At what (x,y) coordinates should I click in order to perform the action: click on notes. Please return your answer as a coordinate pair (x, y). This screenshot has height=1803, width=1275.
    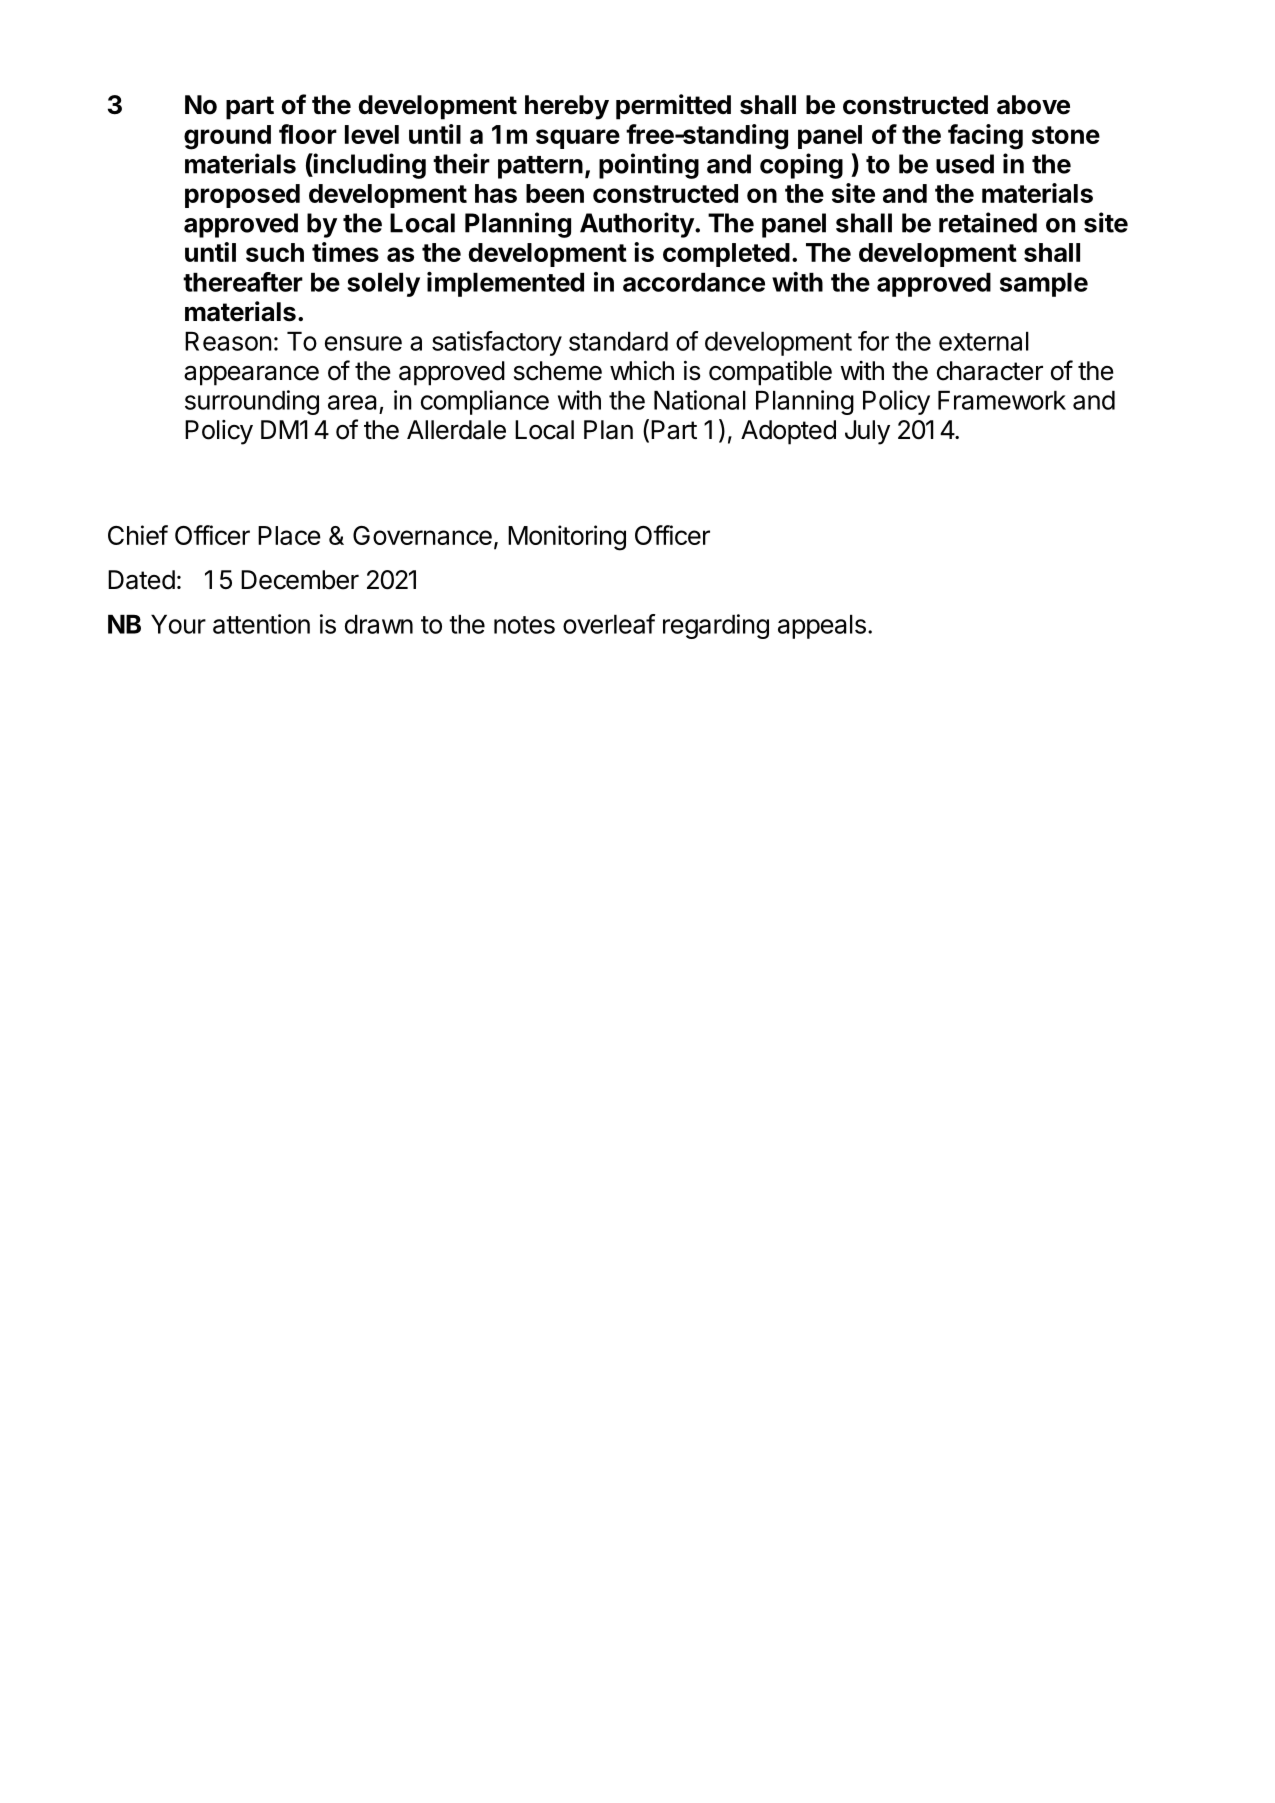
    Looking at the image, I should click on (524, 625).
